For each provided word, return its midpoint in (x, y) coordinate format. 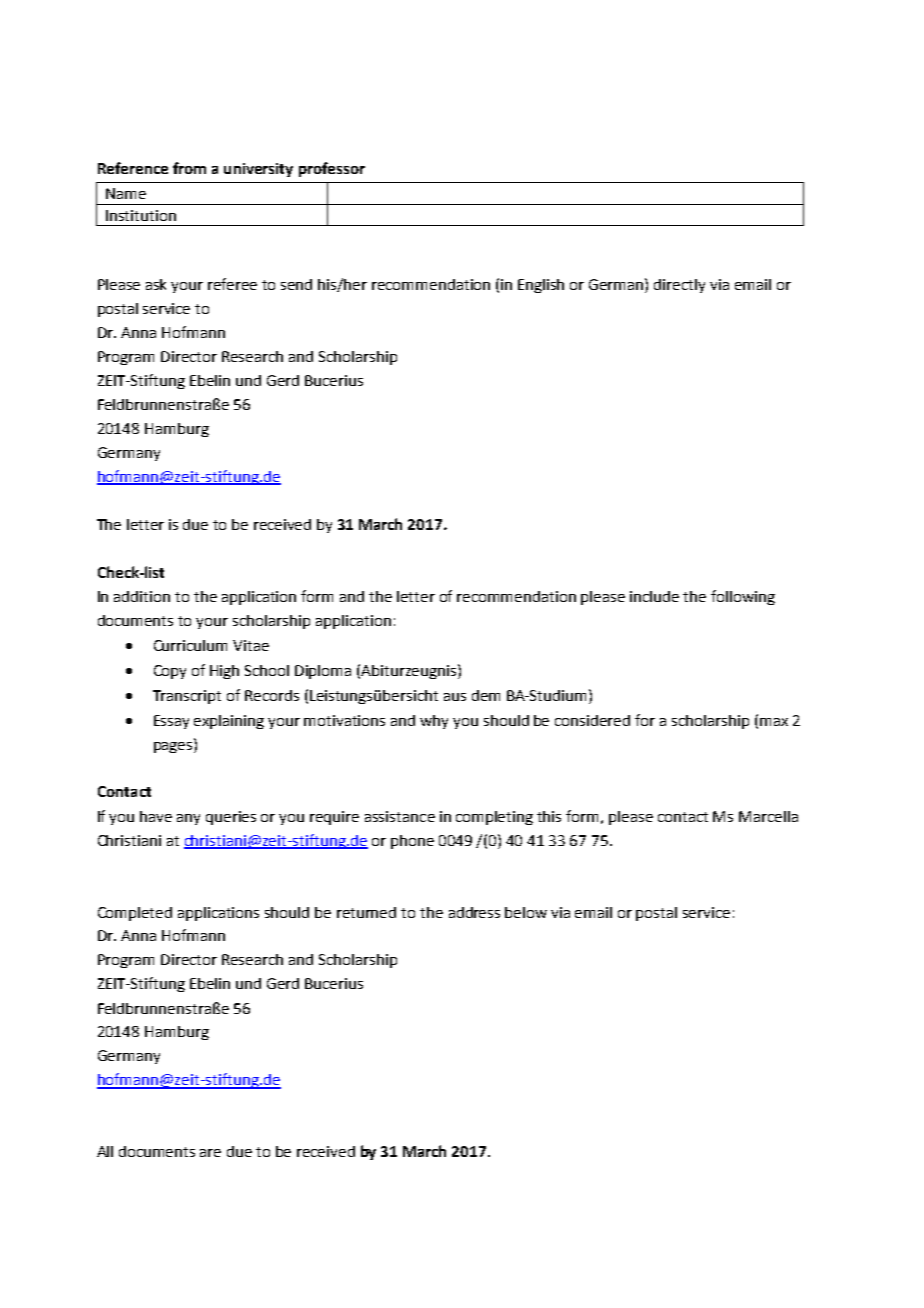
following (743, 597)
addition (142, 596)
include (654, 596)
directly (679, 286)
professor (332, 169)
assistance (400, 816)
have (156, 816)
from (189, 168)
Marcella (768, 816)
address (474, 912)
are (210, 1153)
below (526, 912)
